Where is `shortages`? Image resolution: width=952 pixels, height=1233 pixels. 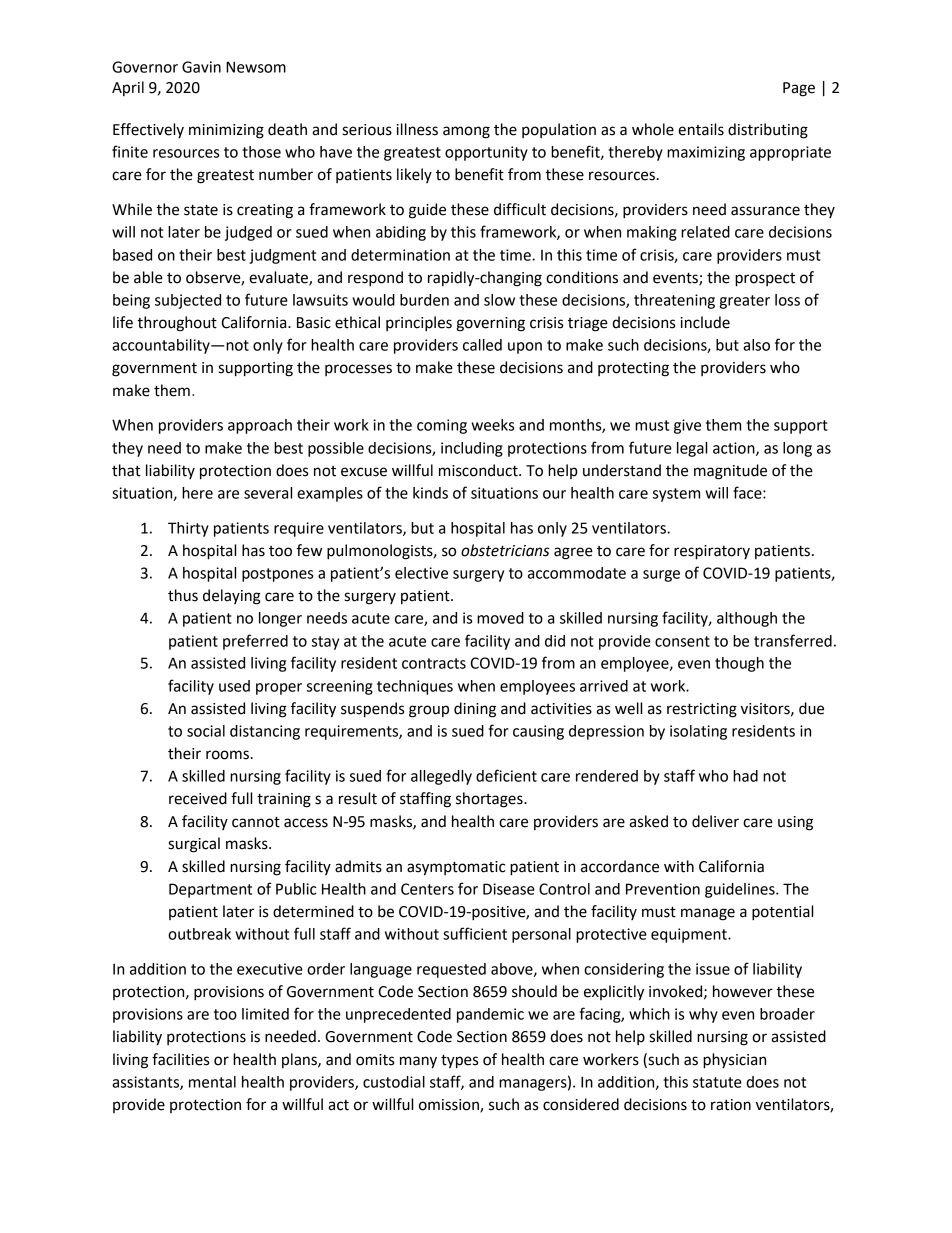 shortages is located at coordinates (490, 800).
